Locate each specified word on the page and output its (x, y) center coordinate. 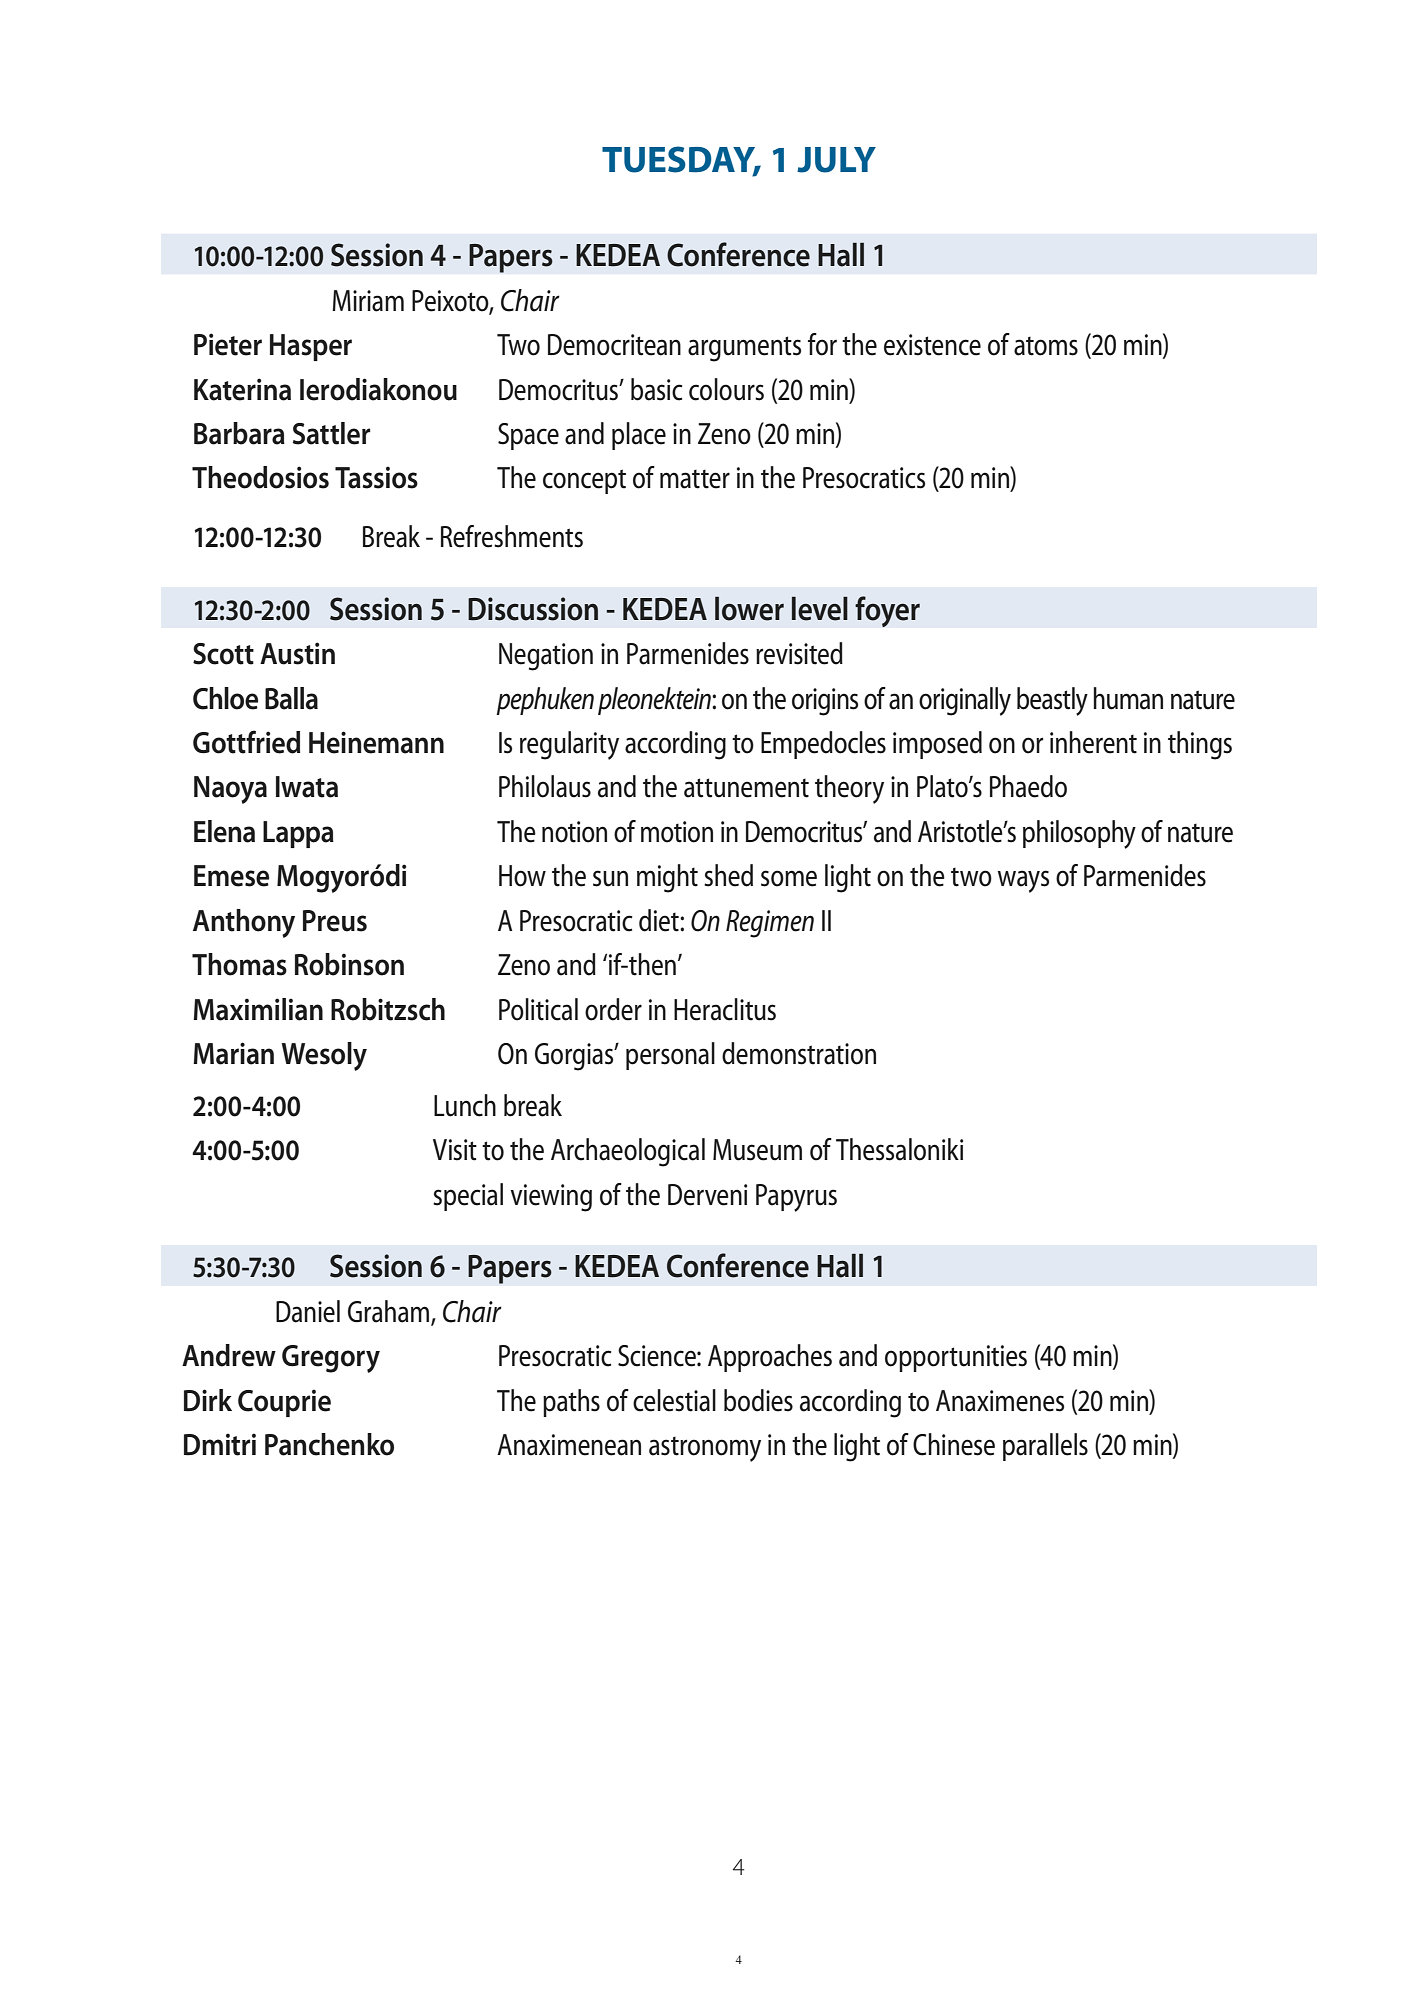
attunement (746, 788)
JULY (836, 160)
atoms (1046, 346)
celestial (674, 1400)
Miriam (368, 301)
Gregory (331, 1359)
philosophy (1079, 834)
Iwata (307, 787)
